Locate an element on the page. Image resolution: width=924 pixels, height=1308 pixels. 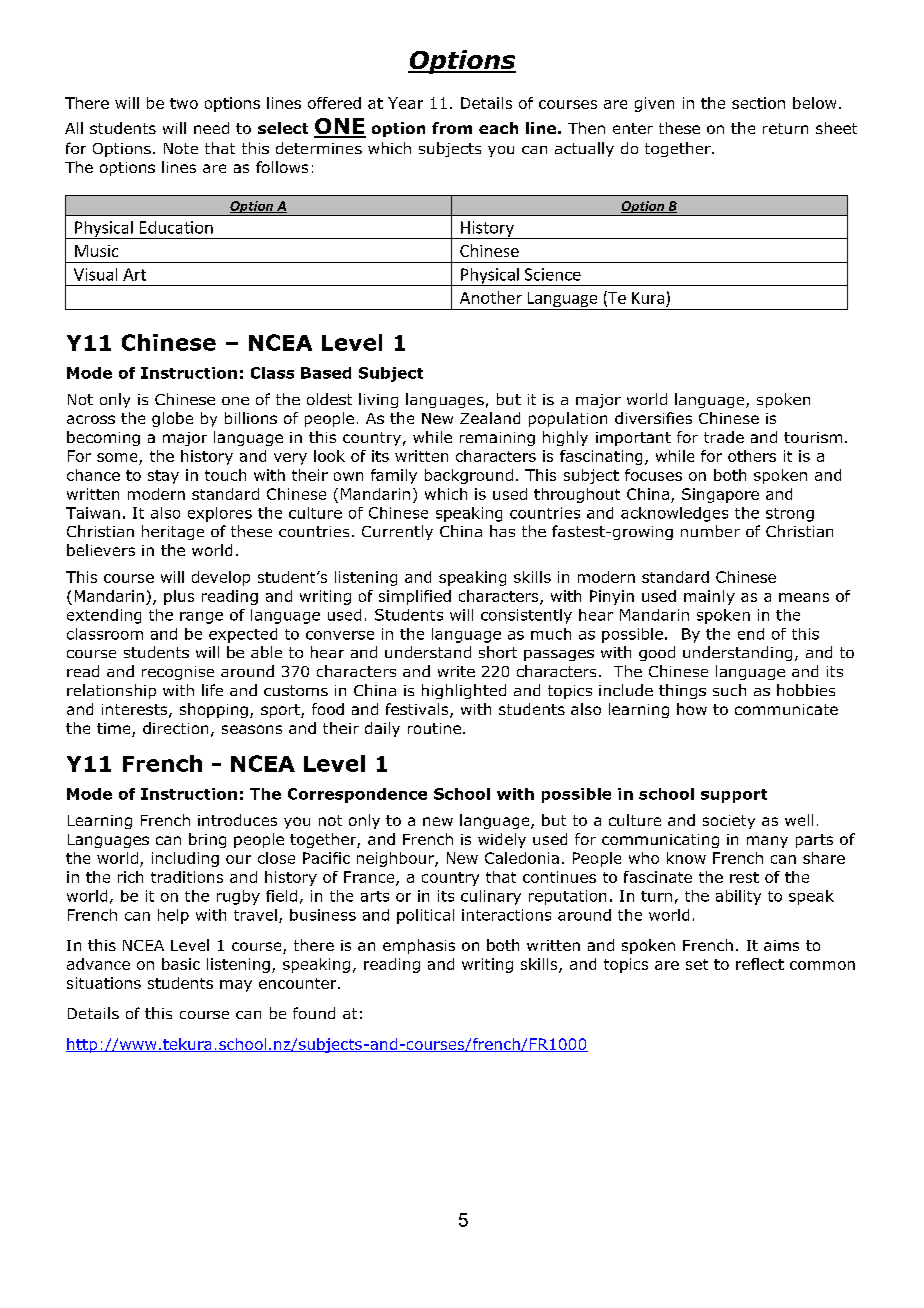
Note is located at coordinates (181, 148).
